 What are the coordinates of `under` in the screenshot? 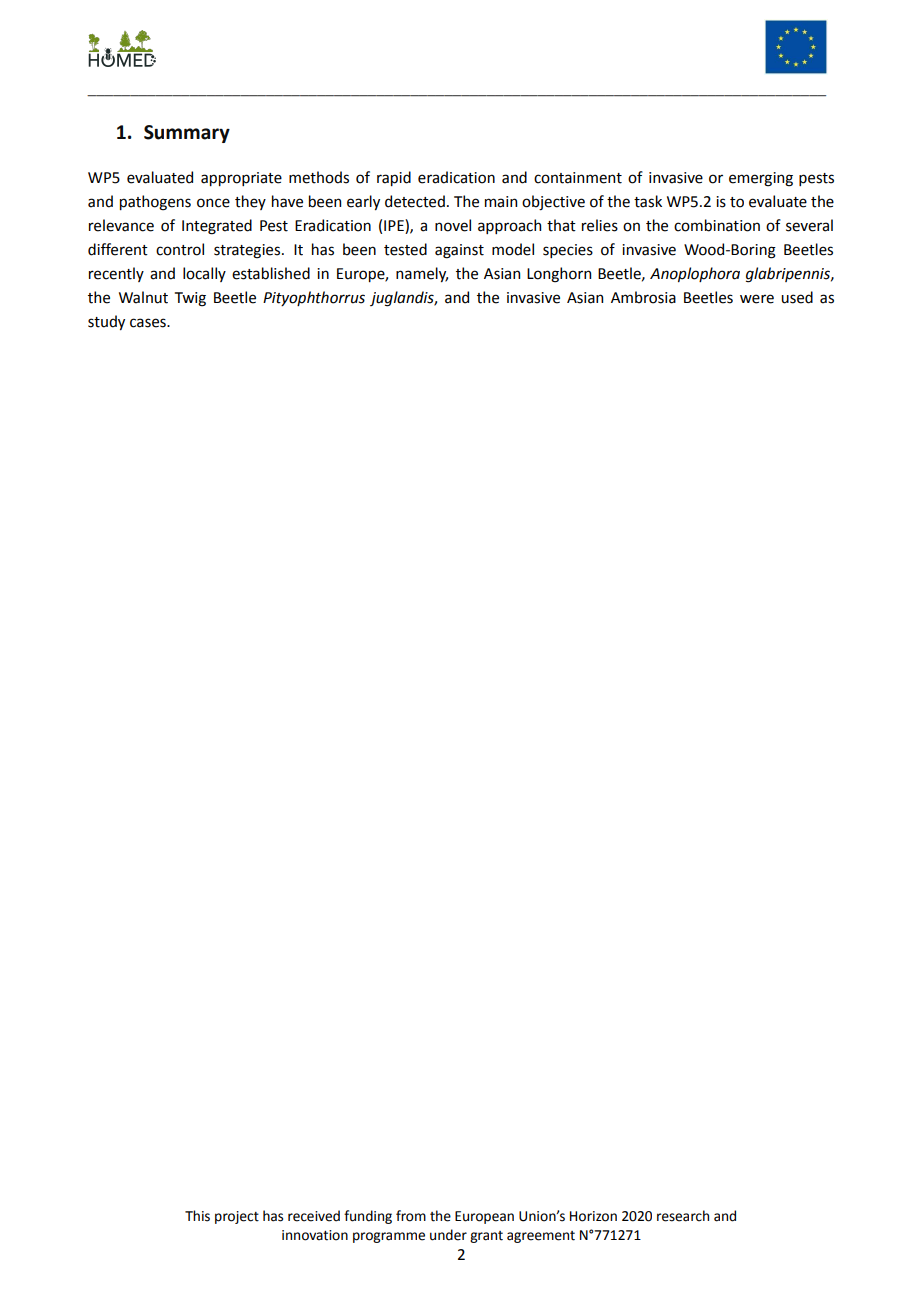 It's located at (448, 1235).
